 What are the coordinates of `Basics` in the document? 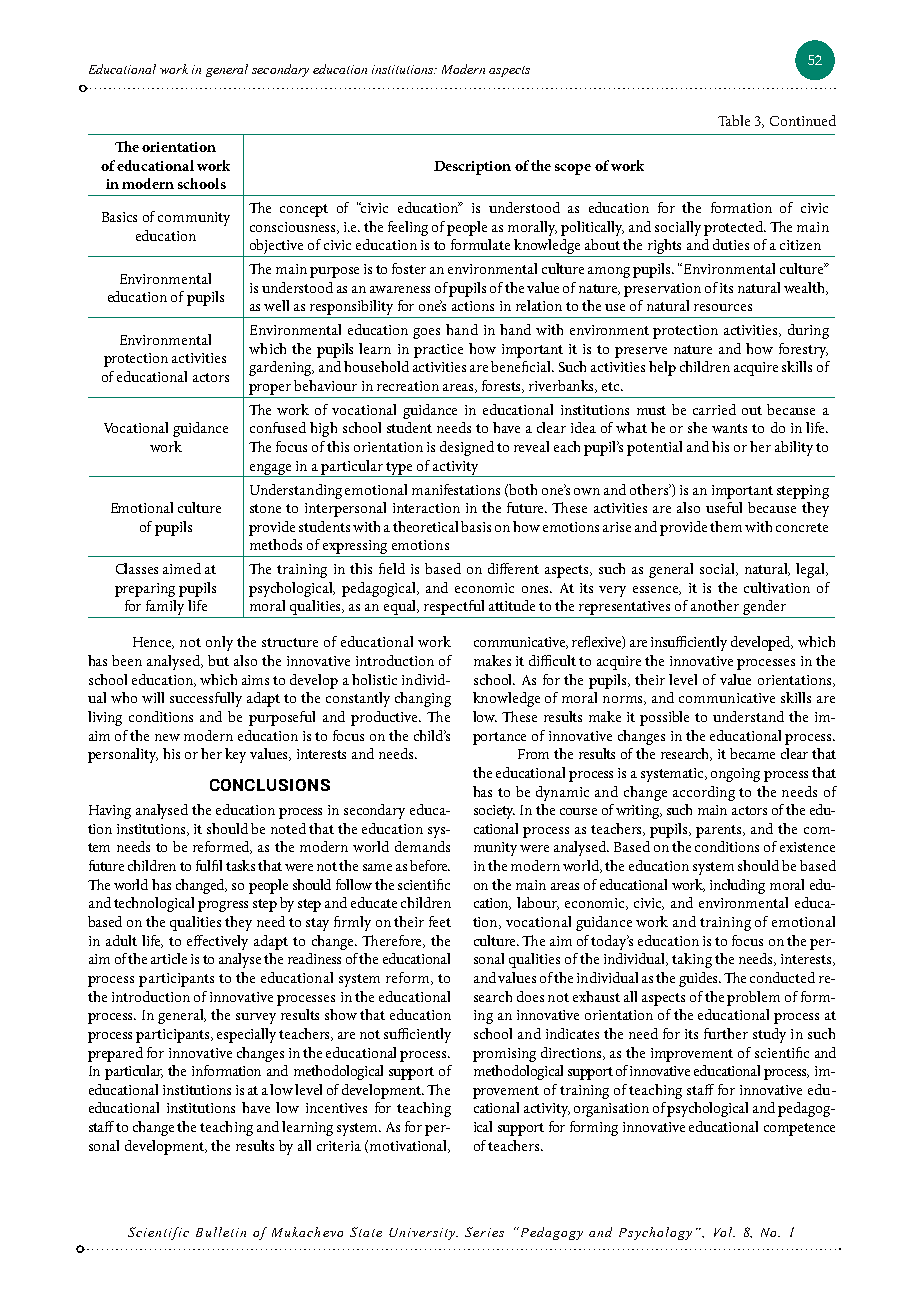 It's located at (119, 217).
